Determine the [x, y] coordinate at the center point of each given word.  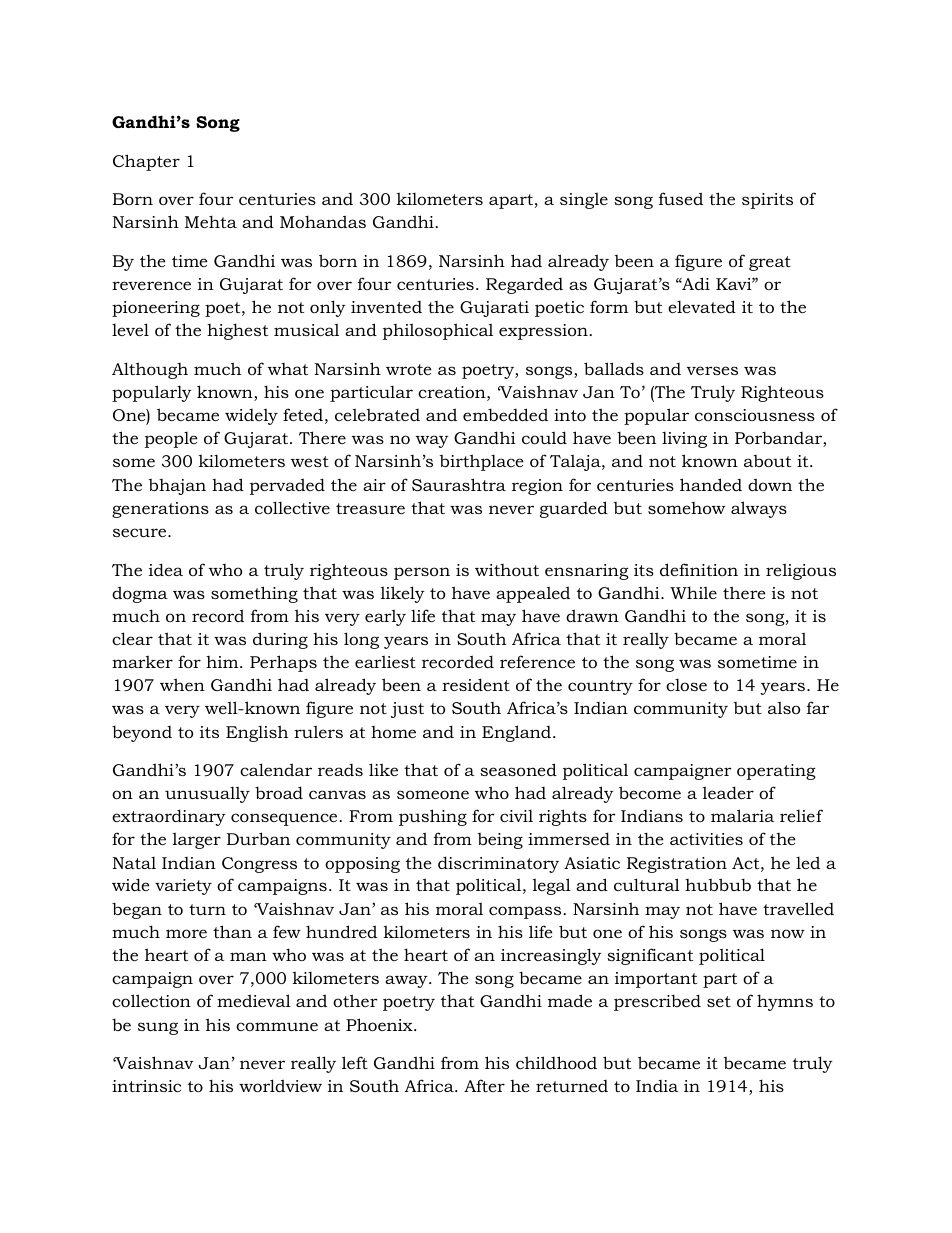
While [693, 592]
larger [197, 840]
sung [158, 1028]
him [223, 662]
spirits [767, 201]
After [484, 1085]
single [584, 200]
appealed [533, 594]
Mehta [211, 221]
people [171, 440]
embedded [505, 414]
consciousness [755, 415]
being [500, 841]
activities [706, 839]
